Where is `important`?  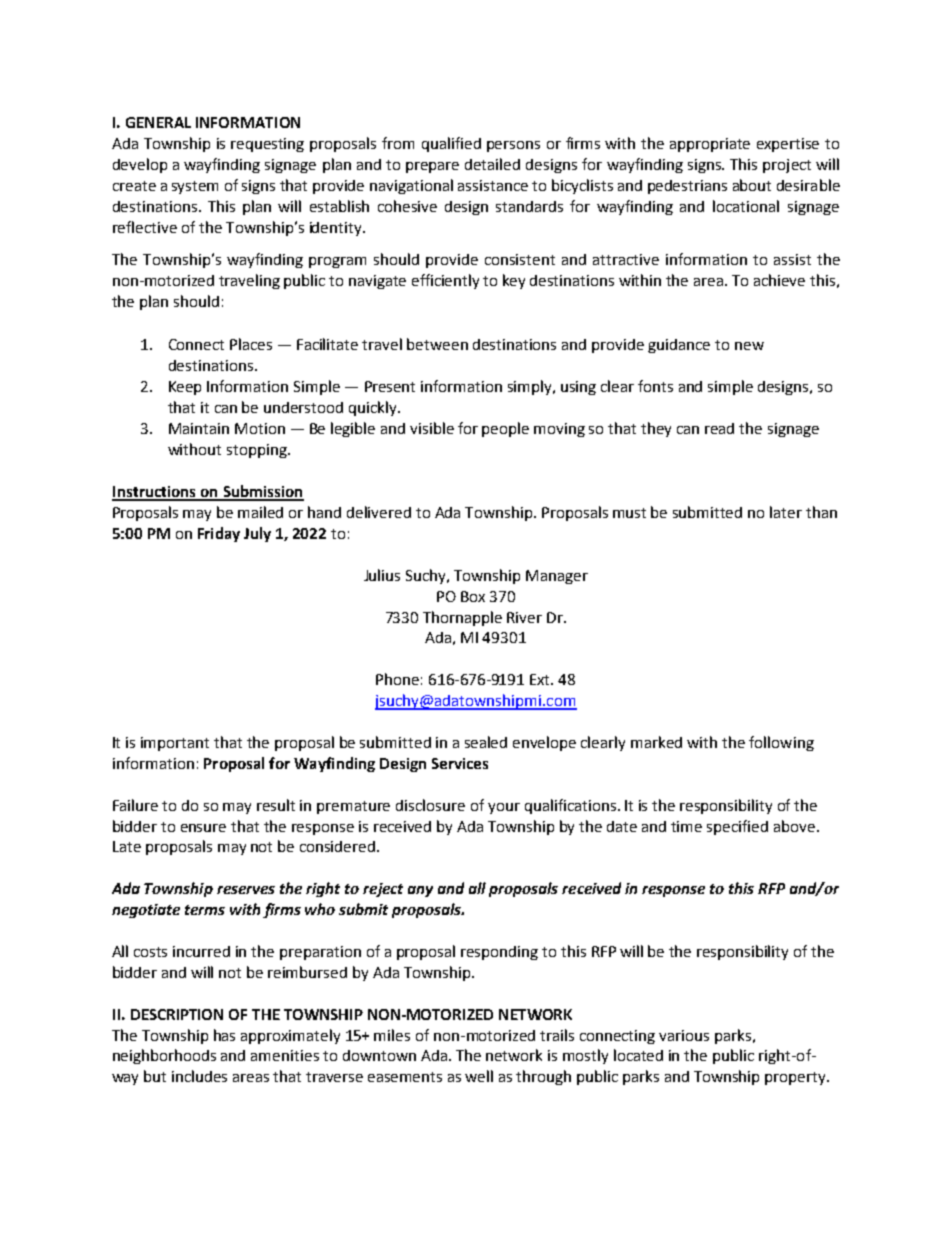 important is located at coordinates (175, 744).
